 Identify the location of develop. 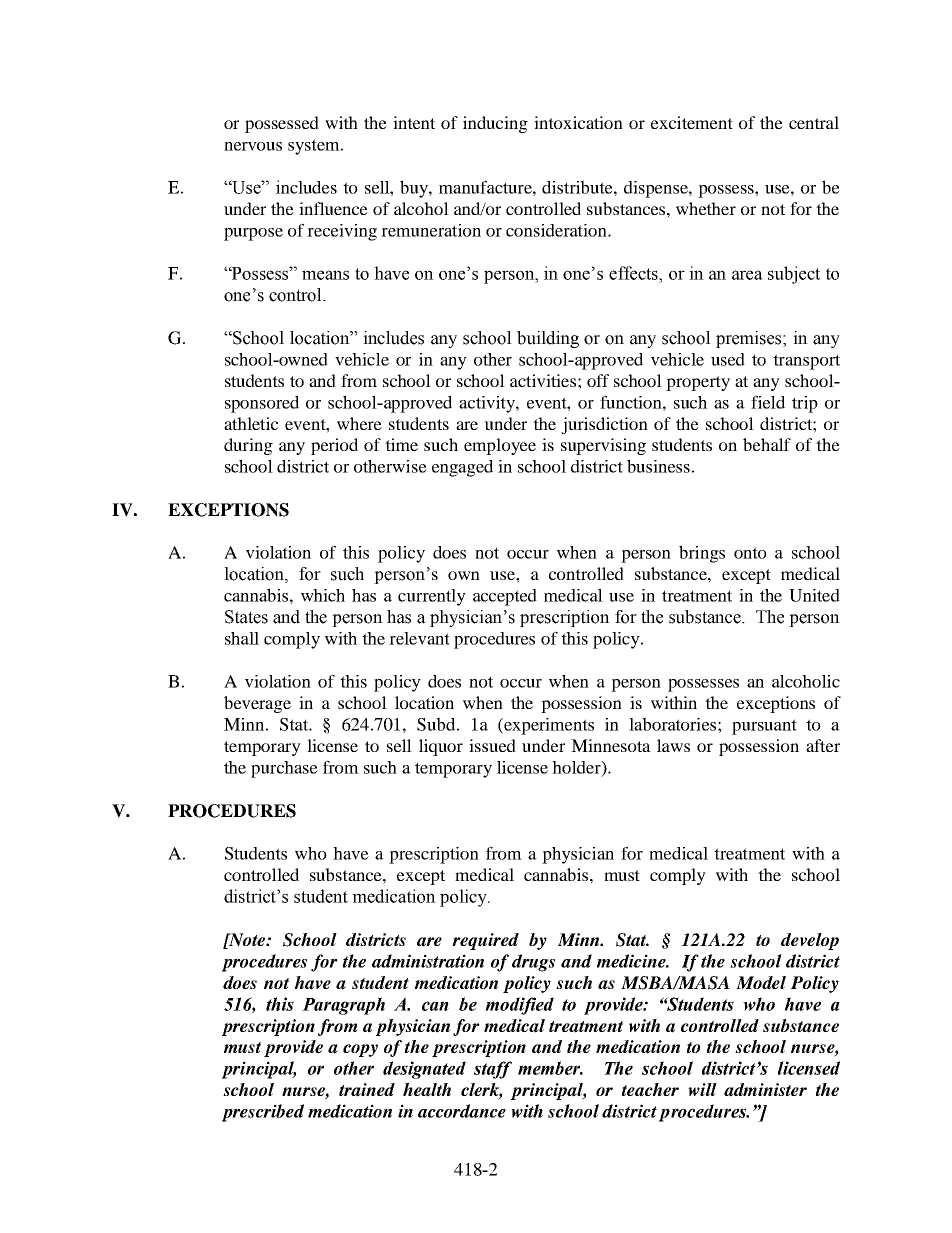
(810, 941).
